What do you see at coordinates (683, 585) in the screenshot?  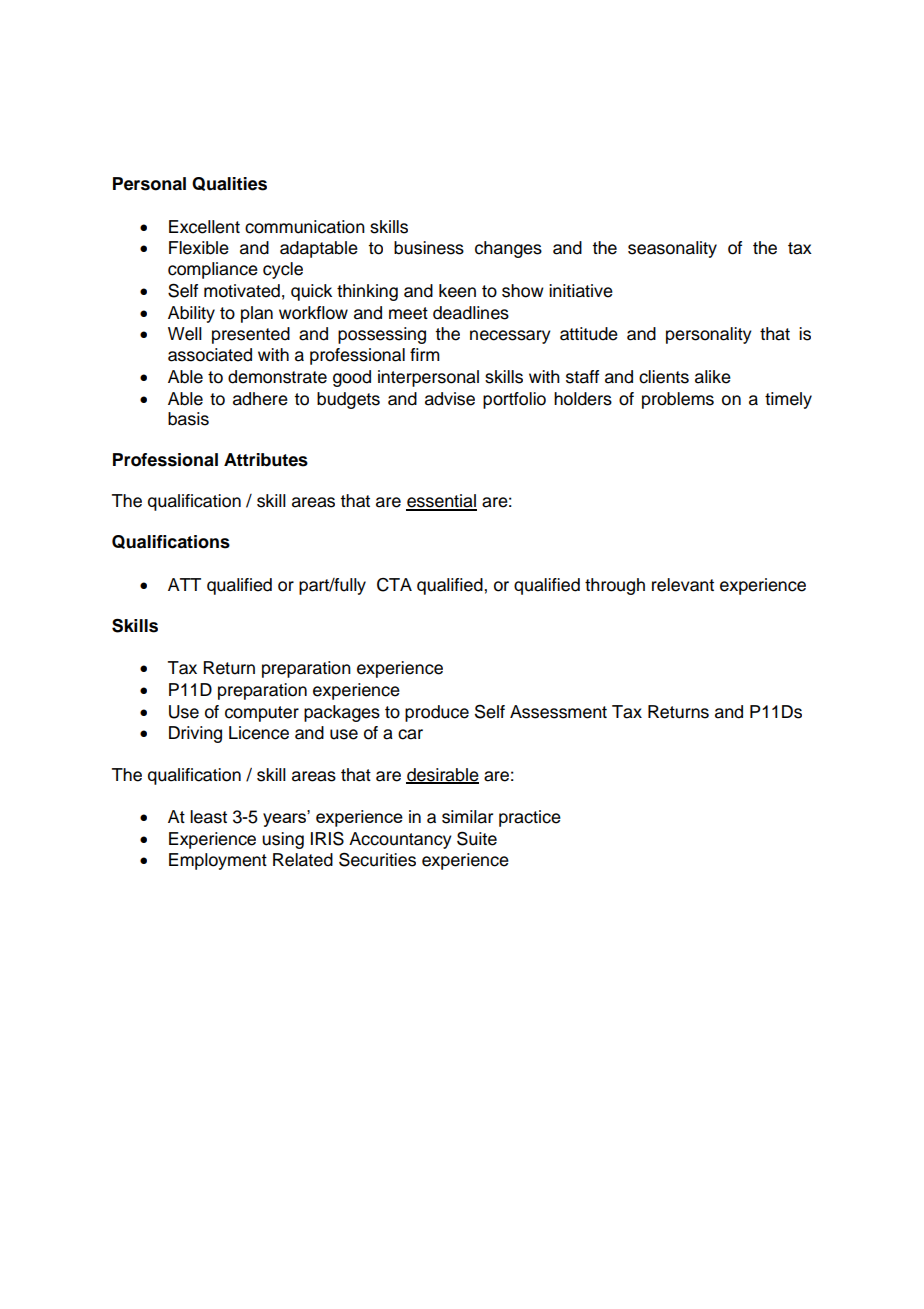 I see `relevant` at bounding box center [683, 585].
